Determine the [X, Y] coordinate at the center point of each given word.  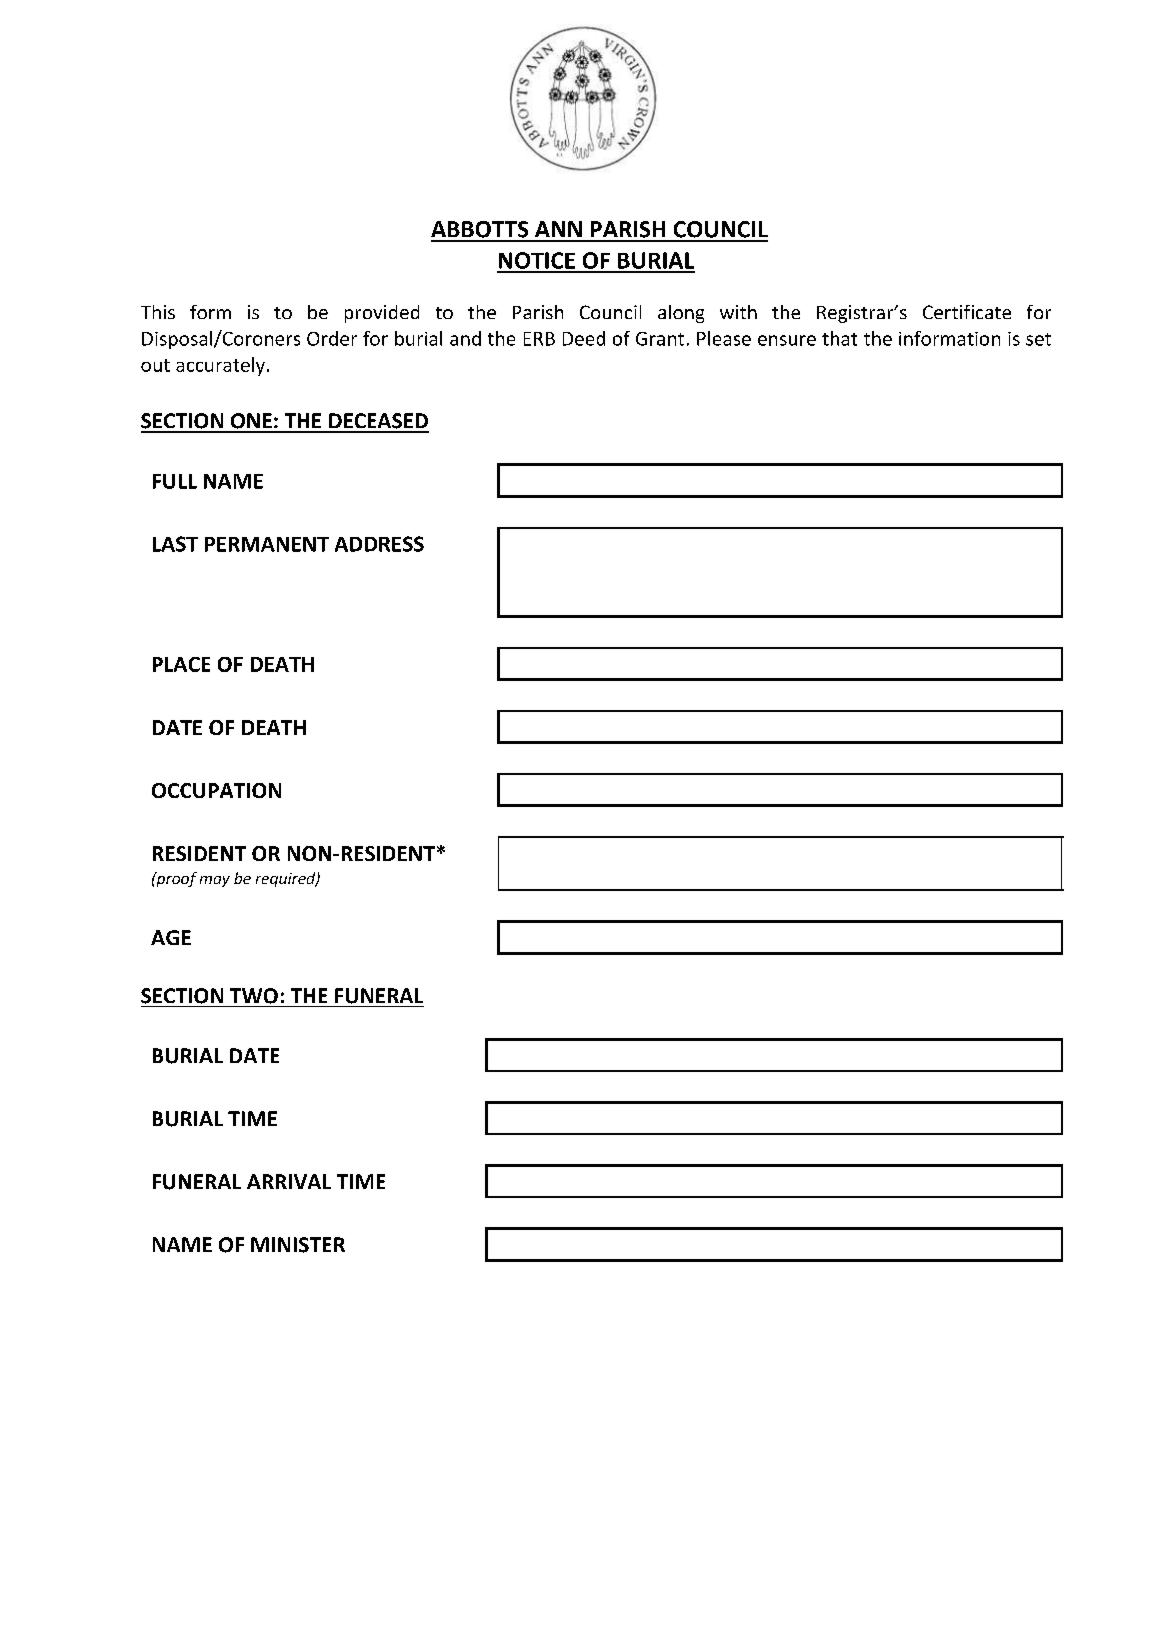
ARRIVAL [289, 1181]
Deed [584, 338]
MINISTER [298, 1245]
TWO [254, 996]
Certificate [967, 312]
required [287, 879]
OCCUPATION [216, 790]
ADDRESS [379, 544]
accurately [220, 366]
